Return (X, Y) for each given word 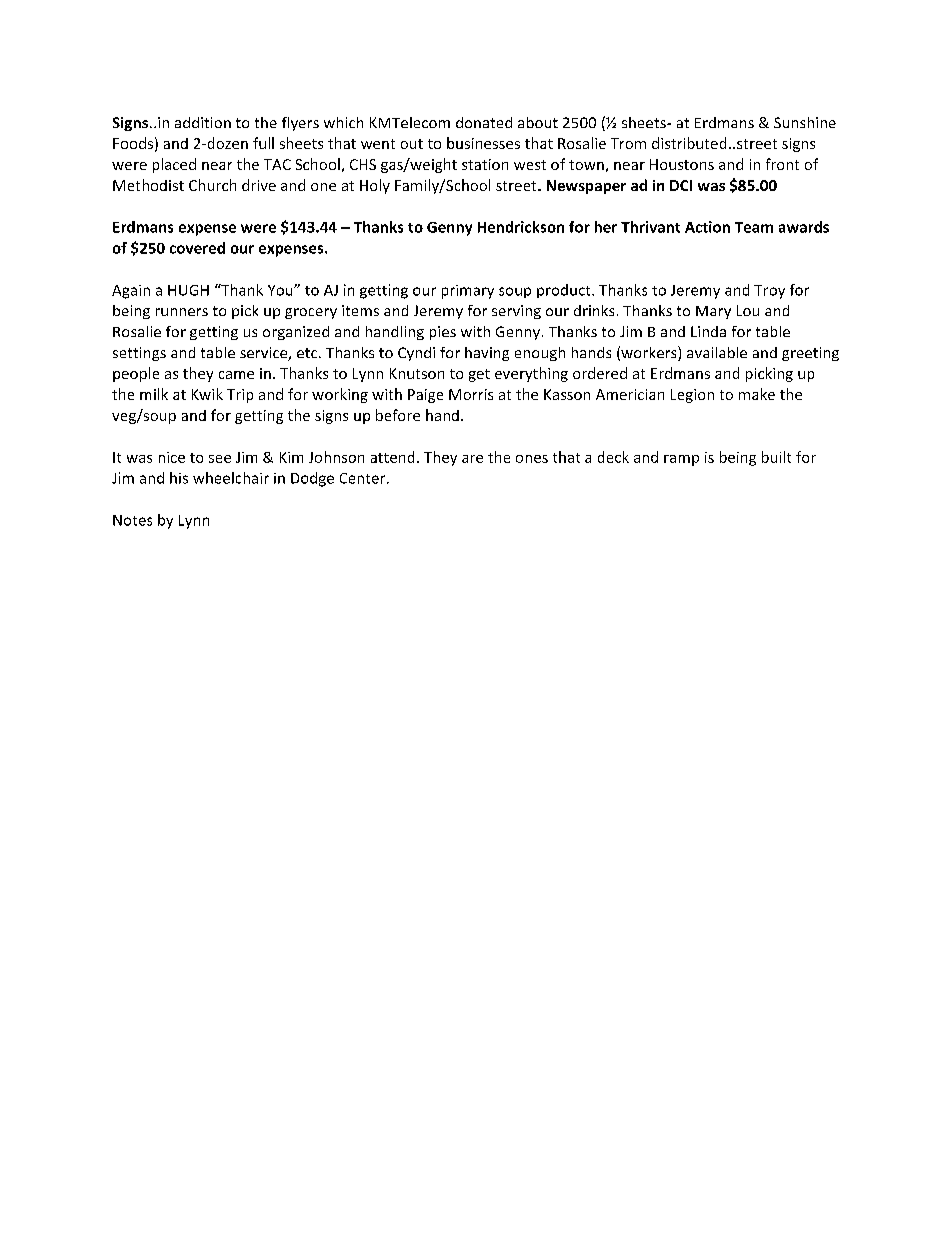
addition (203, 122)
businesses (483, 143)
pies (443, 333)
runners (182, 312)
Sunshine (805, 122)
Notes (132, 520)
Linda (708, 331)
